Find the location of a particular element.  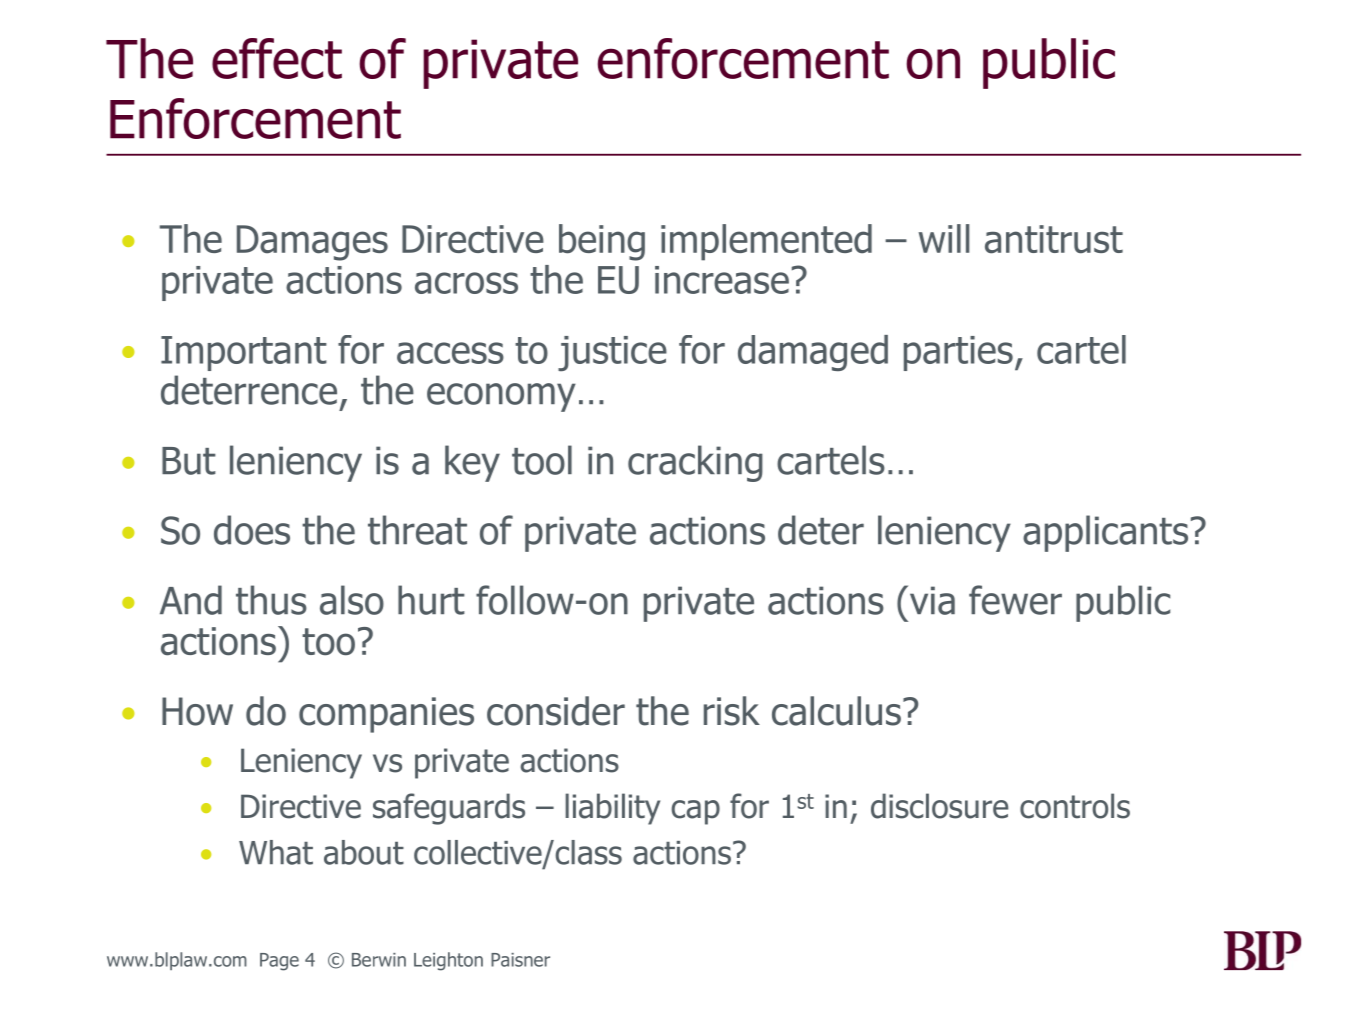

being is located at coordinates (602, 242).
